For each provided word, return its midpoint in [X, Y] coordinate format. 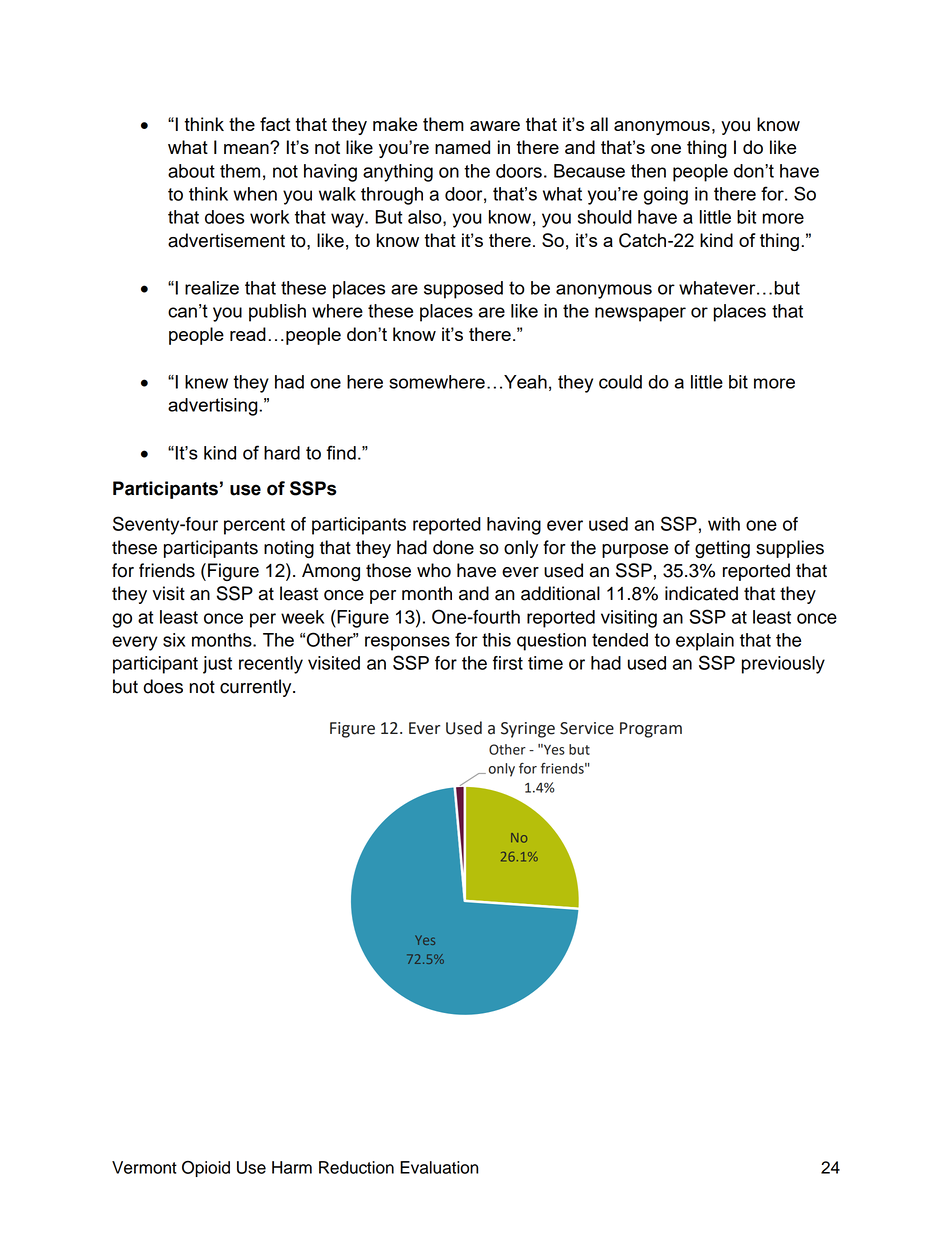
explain [705, 642]
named [462, 147]
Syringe [528, 730]
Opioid [206, 1169]
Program [651, 730]
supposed [463, 290]
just [217, 665]
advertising [214, 407]
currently [257, 688]
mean [247, 148]
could [620, 382]
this [496, 640]
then [648, 171]
